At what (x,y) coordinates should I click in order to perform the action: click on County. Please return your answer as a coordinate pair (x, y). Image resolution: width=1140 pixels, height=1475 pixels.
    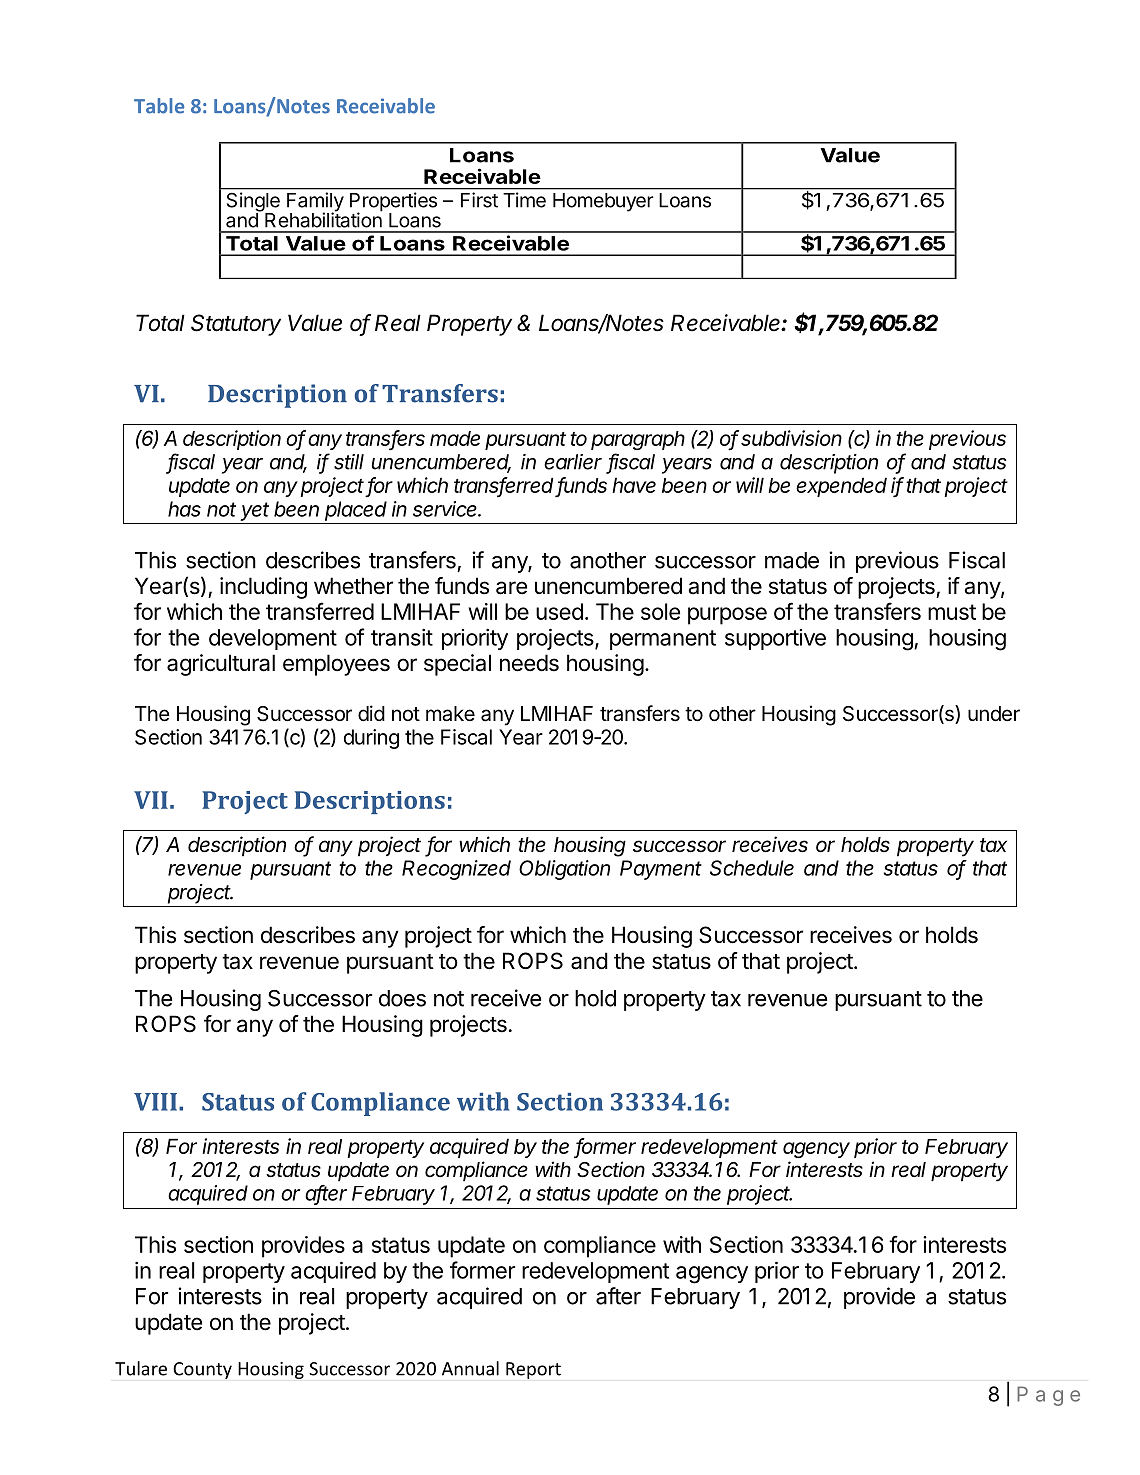
    Looking at the image, I should click on (202, 1370).
